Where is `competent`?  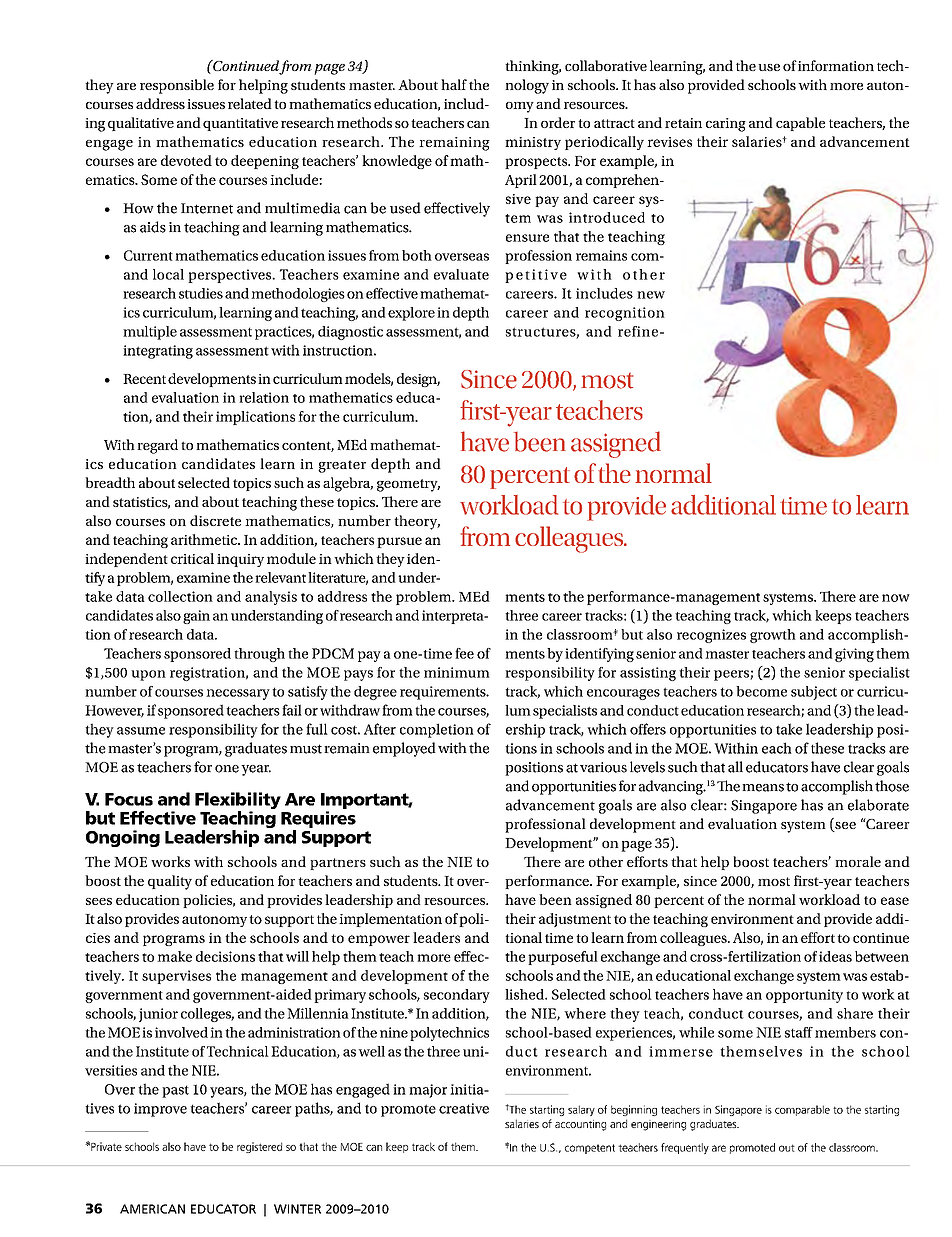
competent is located at coordinates (590, 1149).
